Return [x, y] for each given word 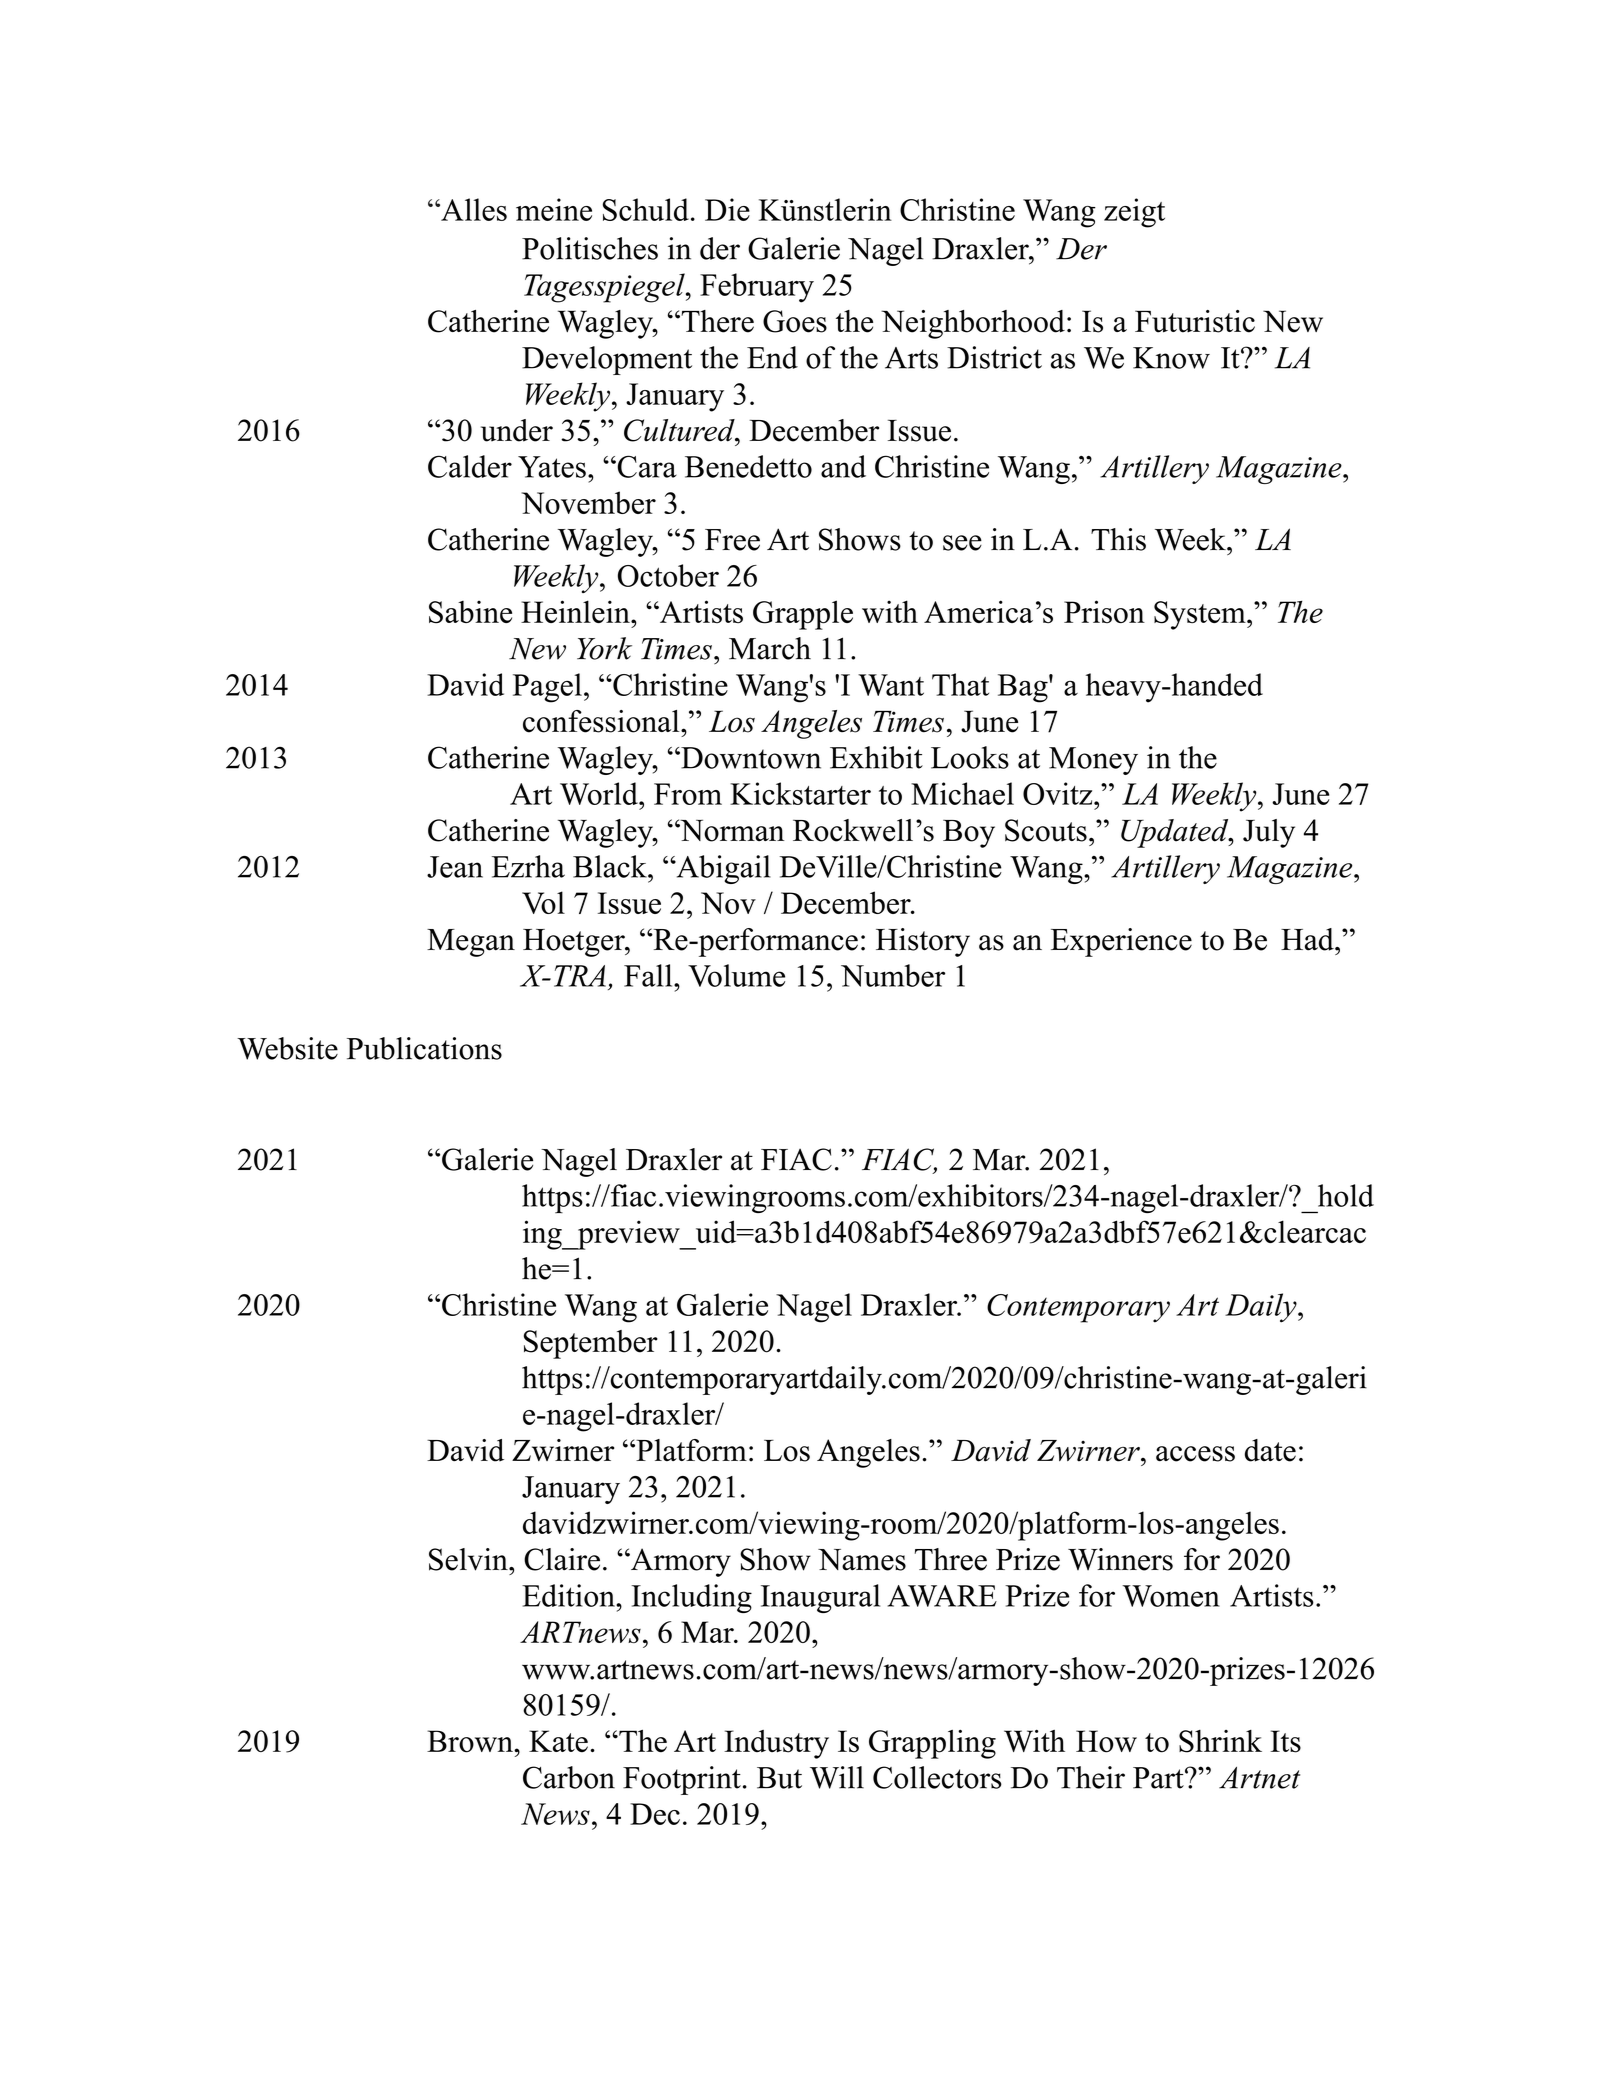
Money [1093, 761]
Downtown [750, 758]
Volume [736, 975]
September [591, 1344]
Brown [471, 1741]
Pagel [547, 688]
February [757, 288]
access [1195, 1454]
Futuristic [1195, 321]
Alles [473, 209]
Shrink [1220, 1741]
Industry [776, 1744]
